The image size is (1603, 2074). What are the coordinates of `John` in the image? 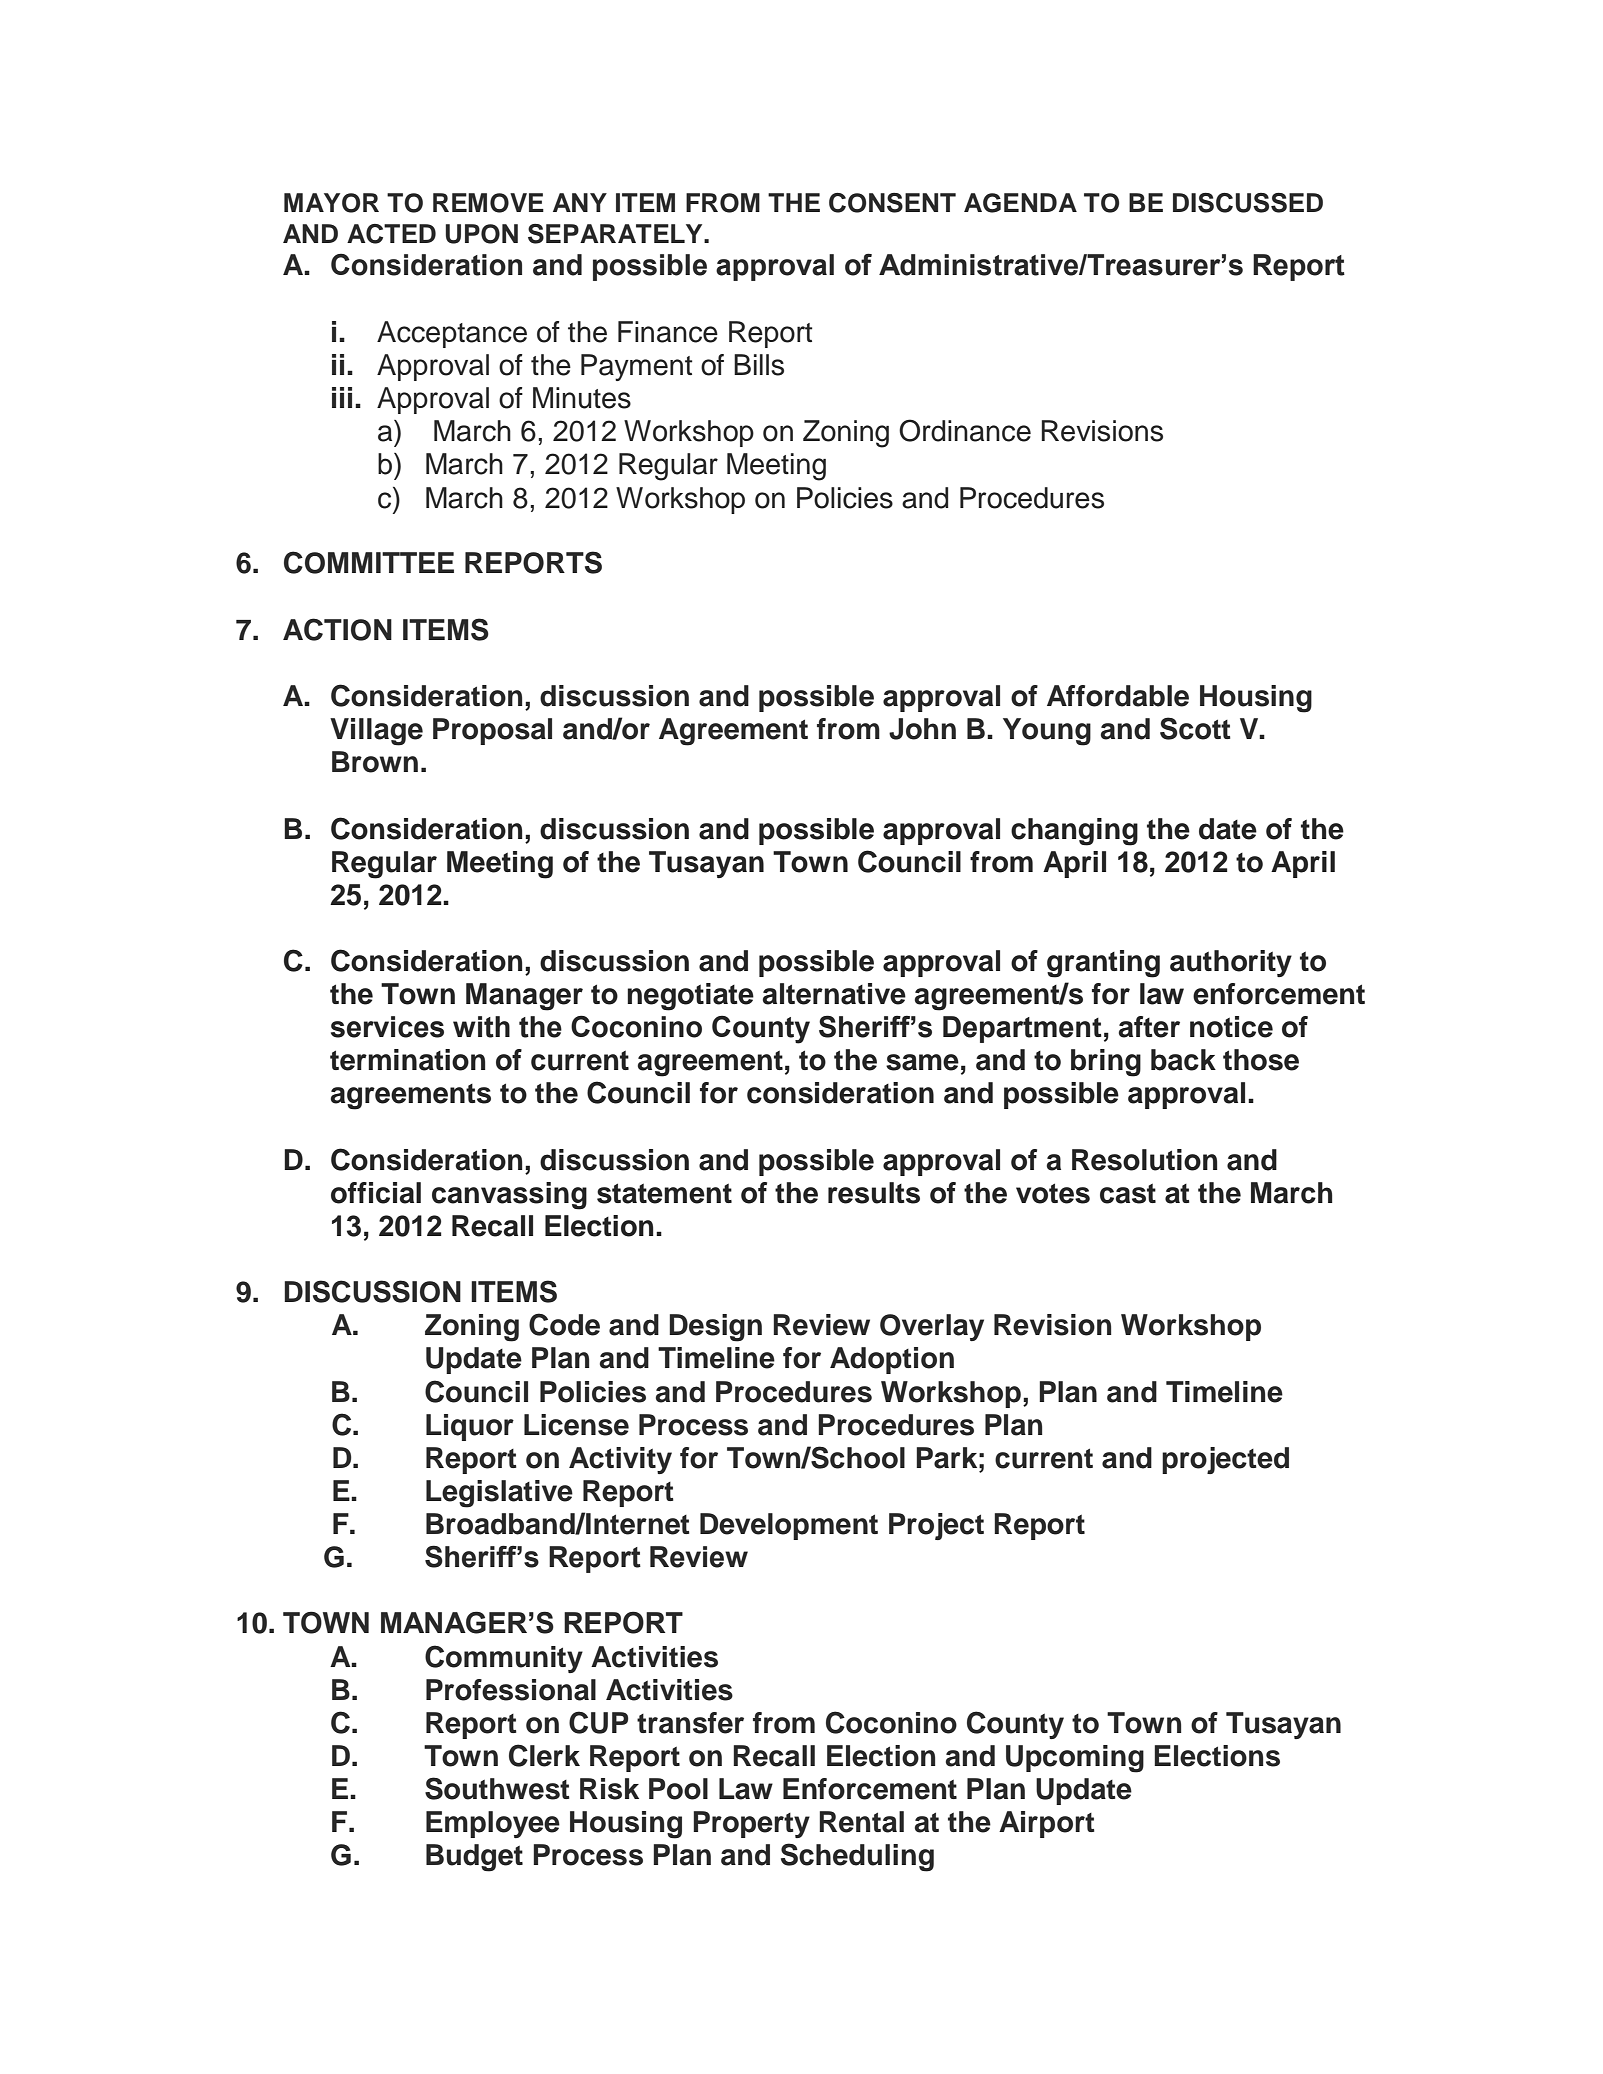 It's located at (922, 729).
